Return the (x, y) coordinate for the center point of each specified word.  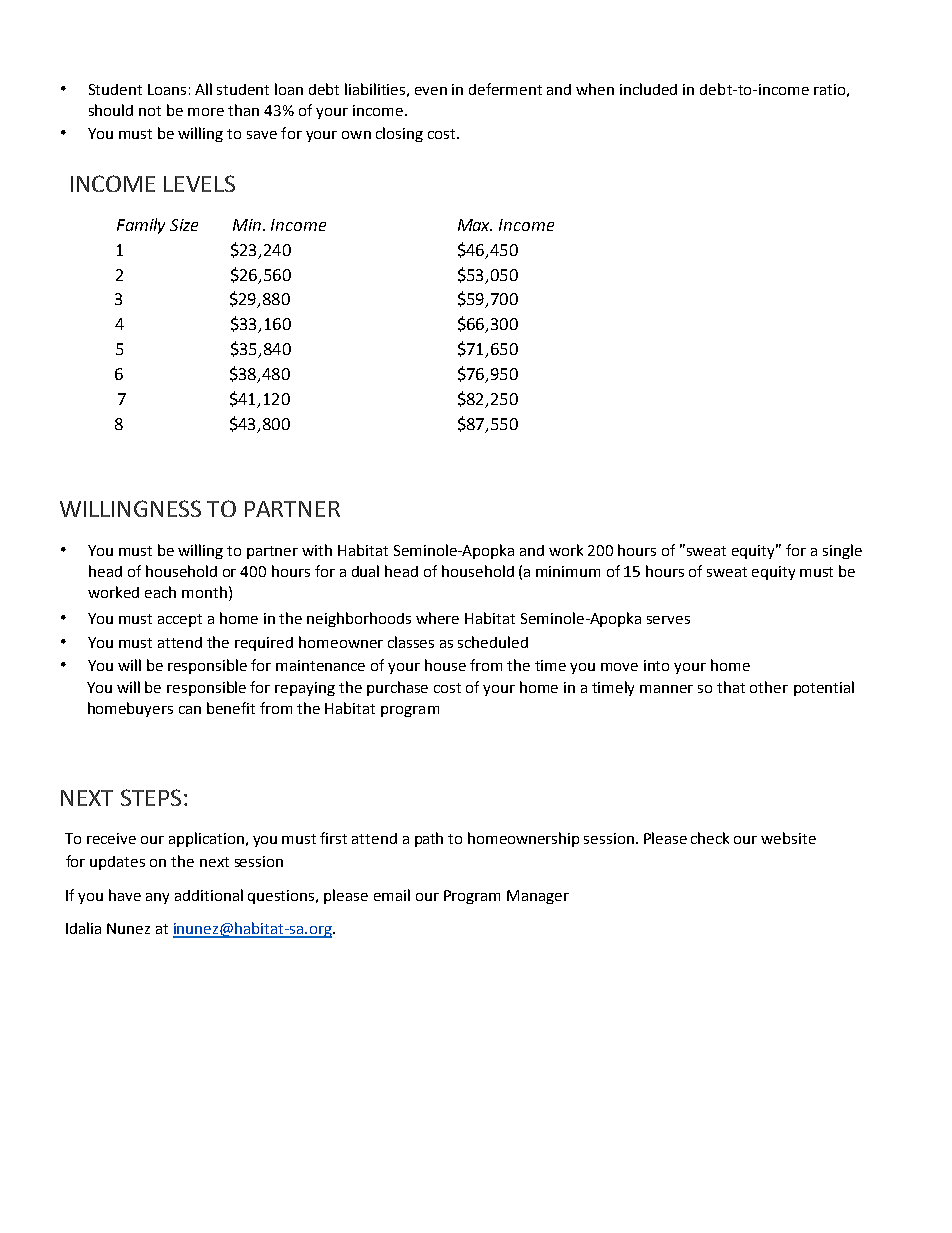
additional (209, 895)
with (317, 550)
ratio (829, 89)
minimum (568, 571)
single (842, 551)
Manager (538, 897)
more (206, 112)
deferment (505, 89)
